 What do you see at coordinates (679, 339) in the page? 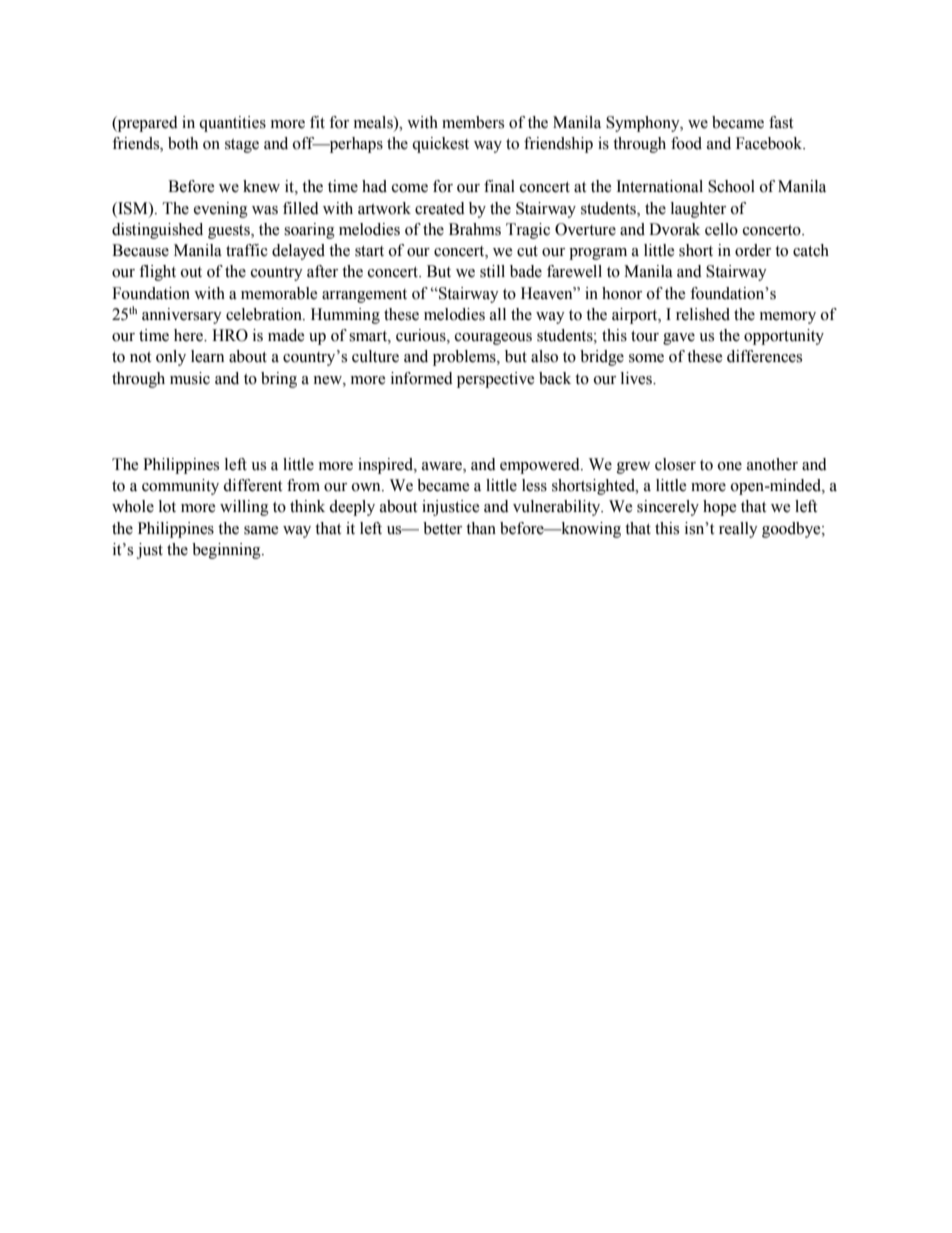
I see `gave` at bounding box center [679, 339].
